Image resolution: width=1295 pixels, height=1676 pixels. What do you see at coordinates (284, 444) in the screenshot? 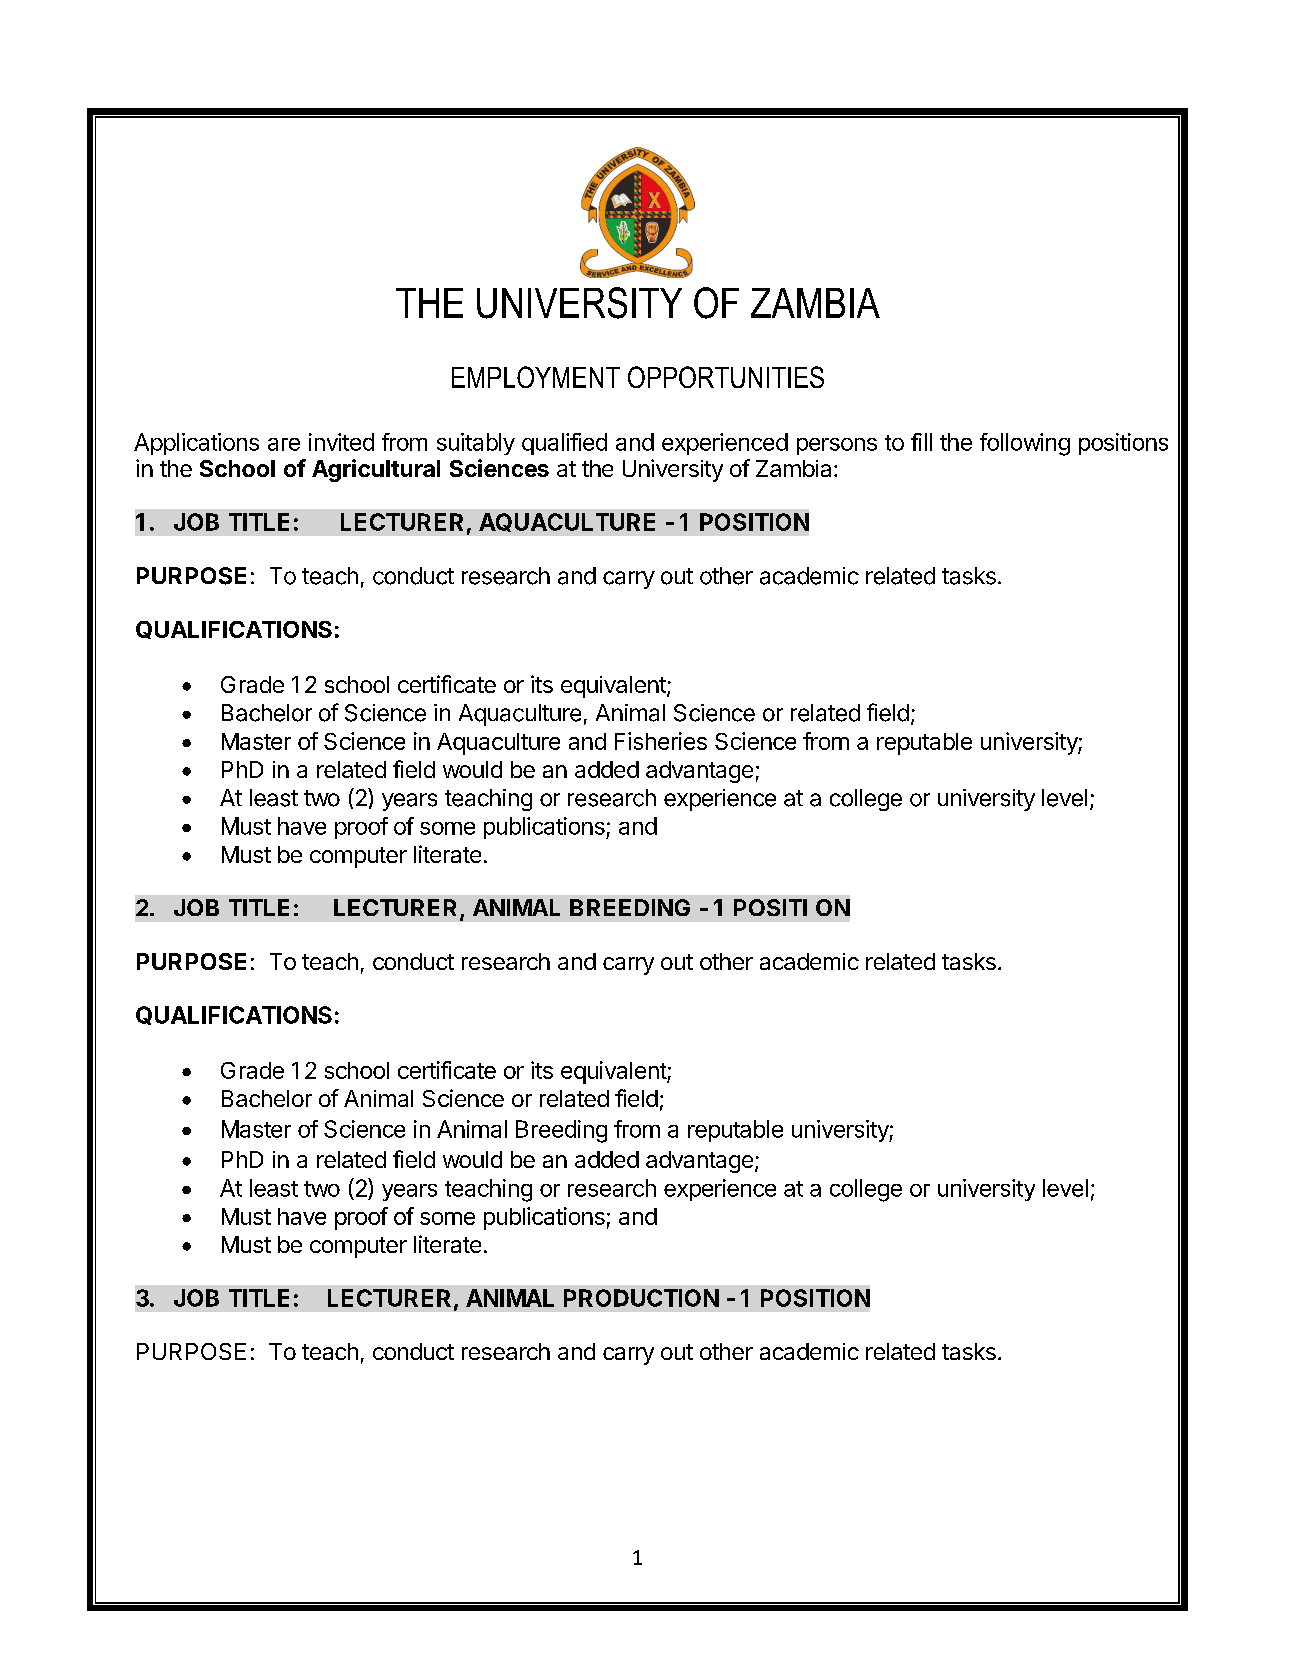
I see `are` at bounding box center [284, 444].
